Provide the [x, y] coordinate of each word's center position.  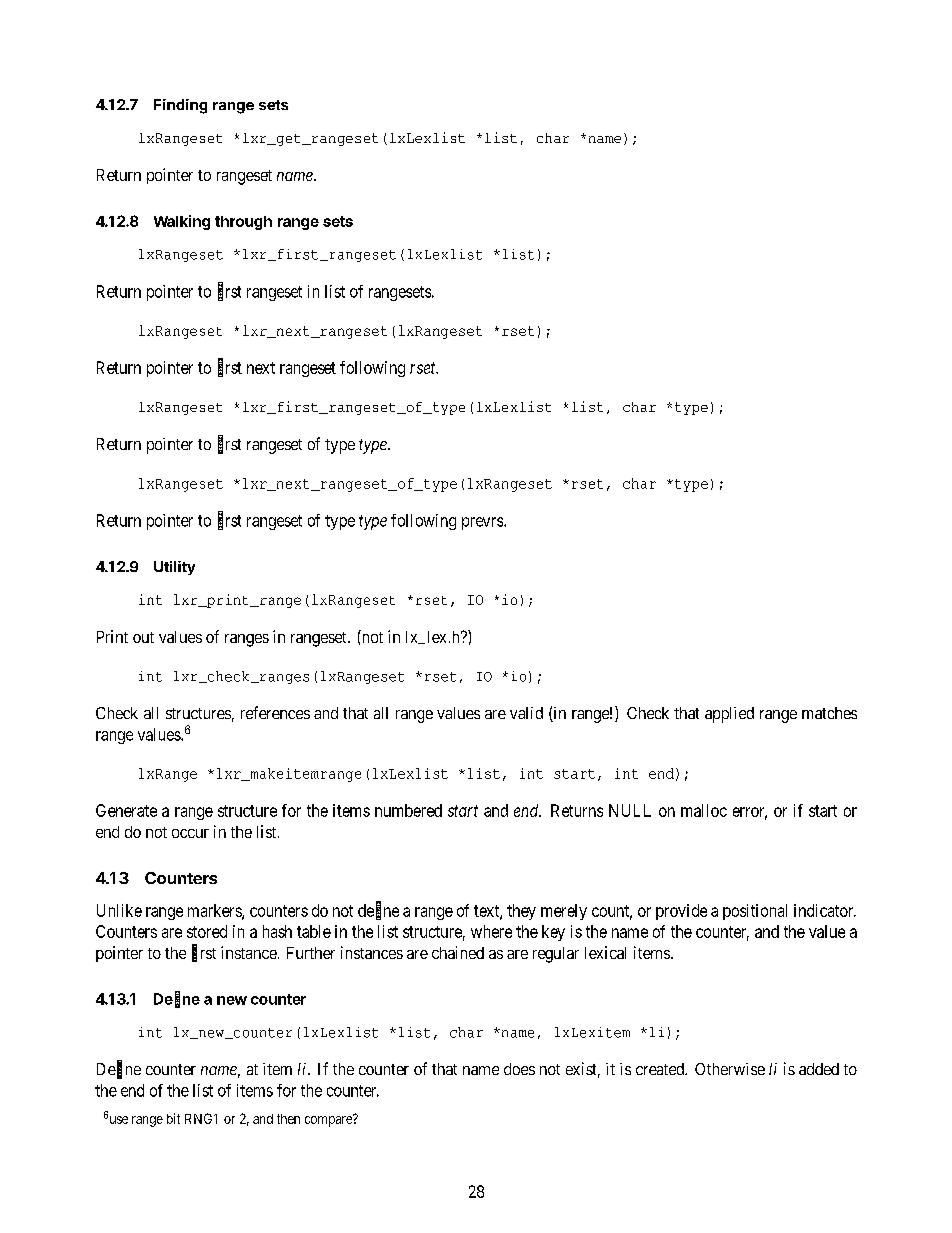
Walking [182, 222]
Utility [174, 568]
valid [526, 713]
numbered [408, 810]
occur [190, 833]
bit [173, 1118]
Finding [180, 106]
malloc [704, 810]
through [243, 223]
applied [729, 715]
